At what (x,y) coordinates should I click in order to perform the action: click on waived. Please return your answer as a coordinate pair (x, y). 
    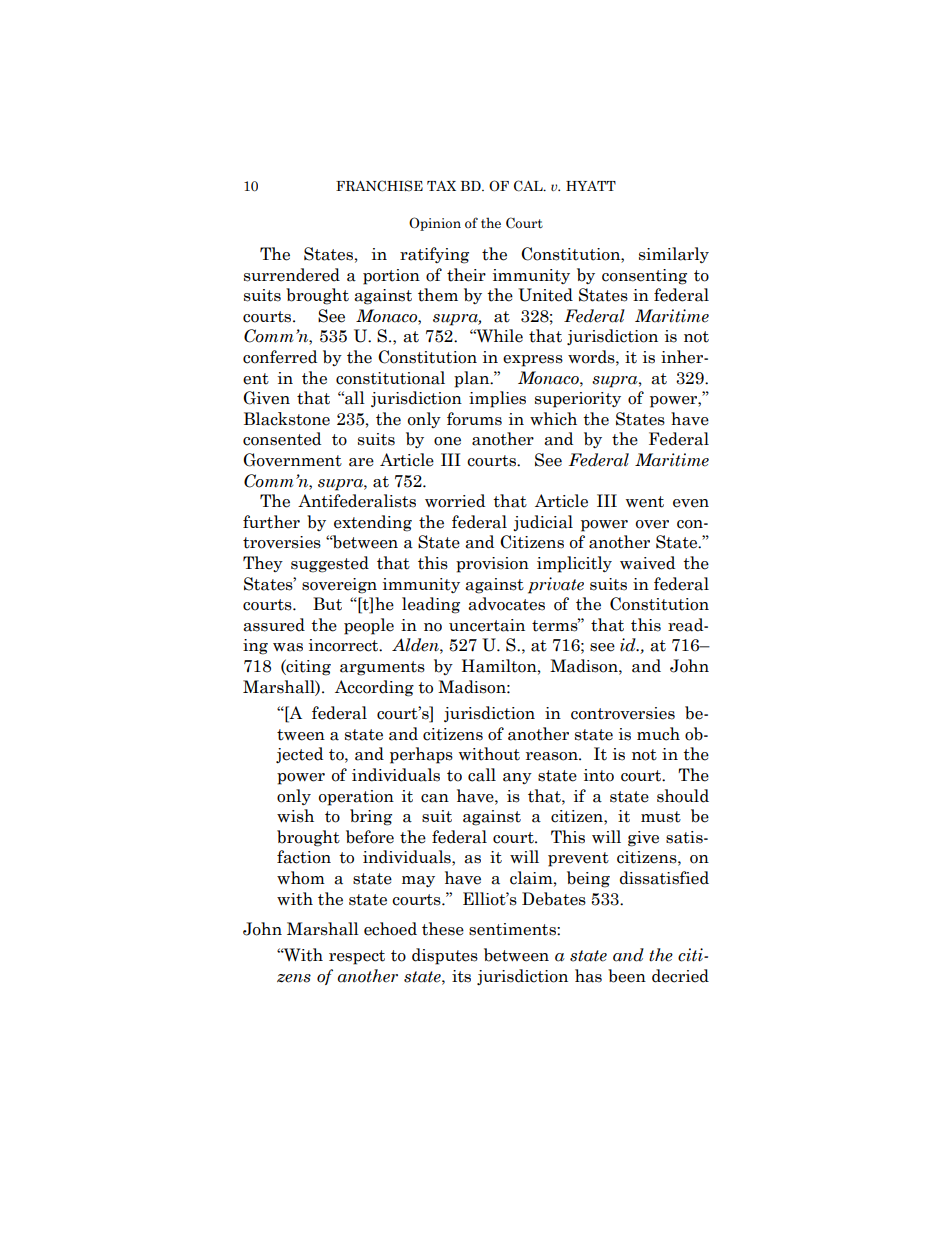
    Looking at the image, I should click on (647, 563).
